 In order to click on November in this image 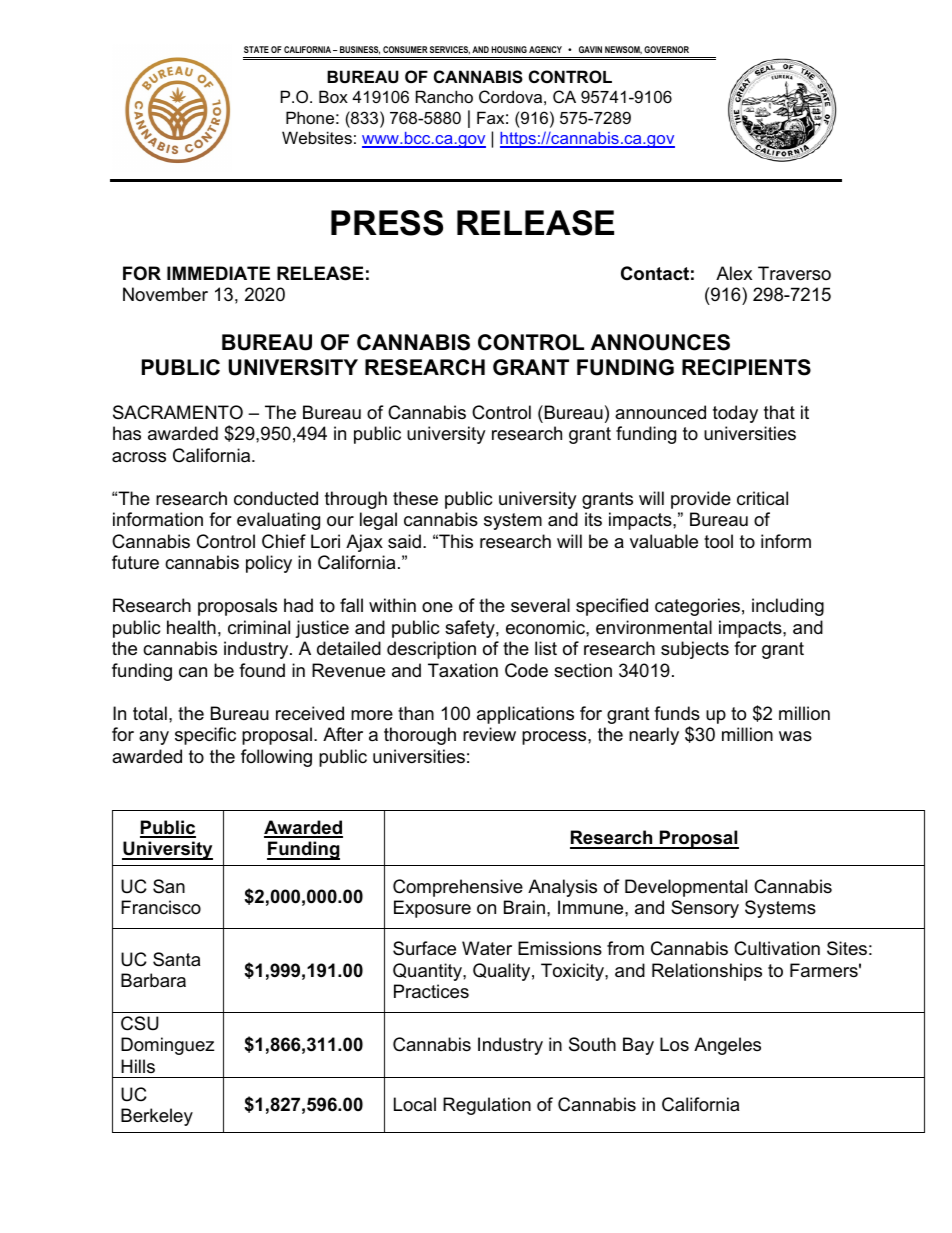, I will do `click(165, 294)`.
